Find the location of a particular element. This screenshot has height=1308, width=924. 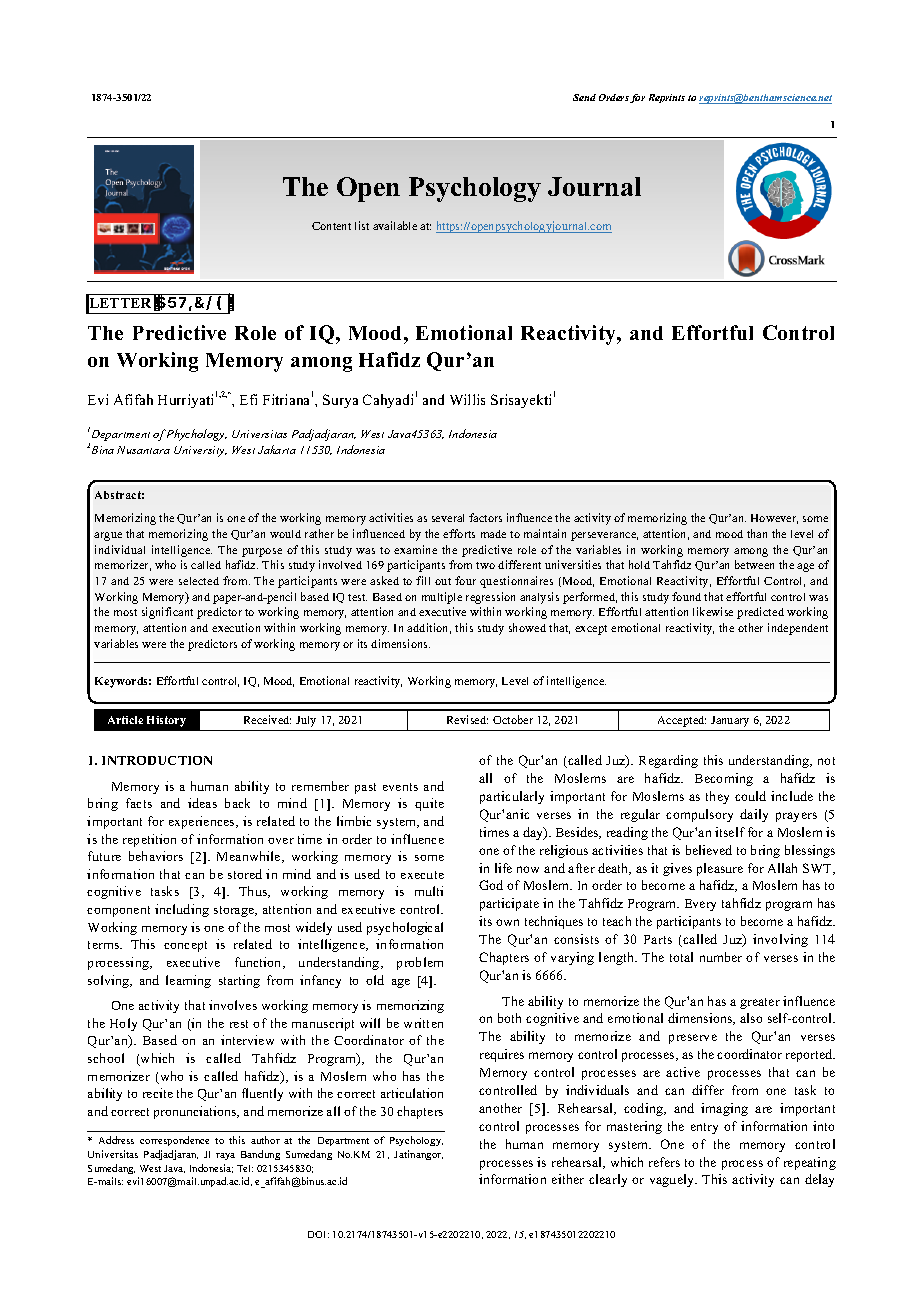

quite is located at coordinates (429, 804).
